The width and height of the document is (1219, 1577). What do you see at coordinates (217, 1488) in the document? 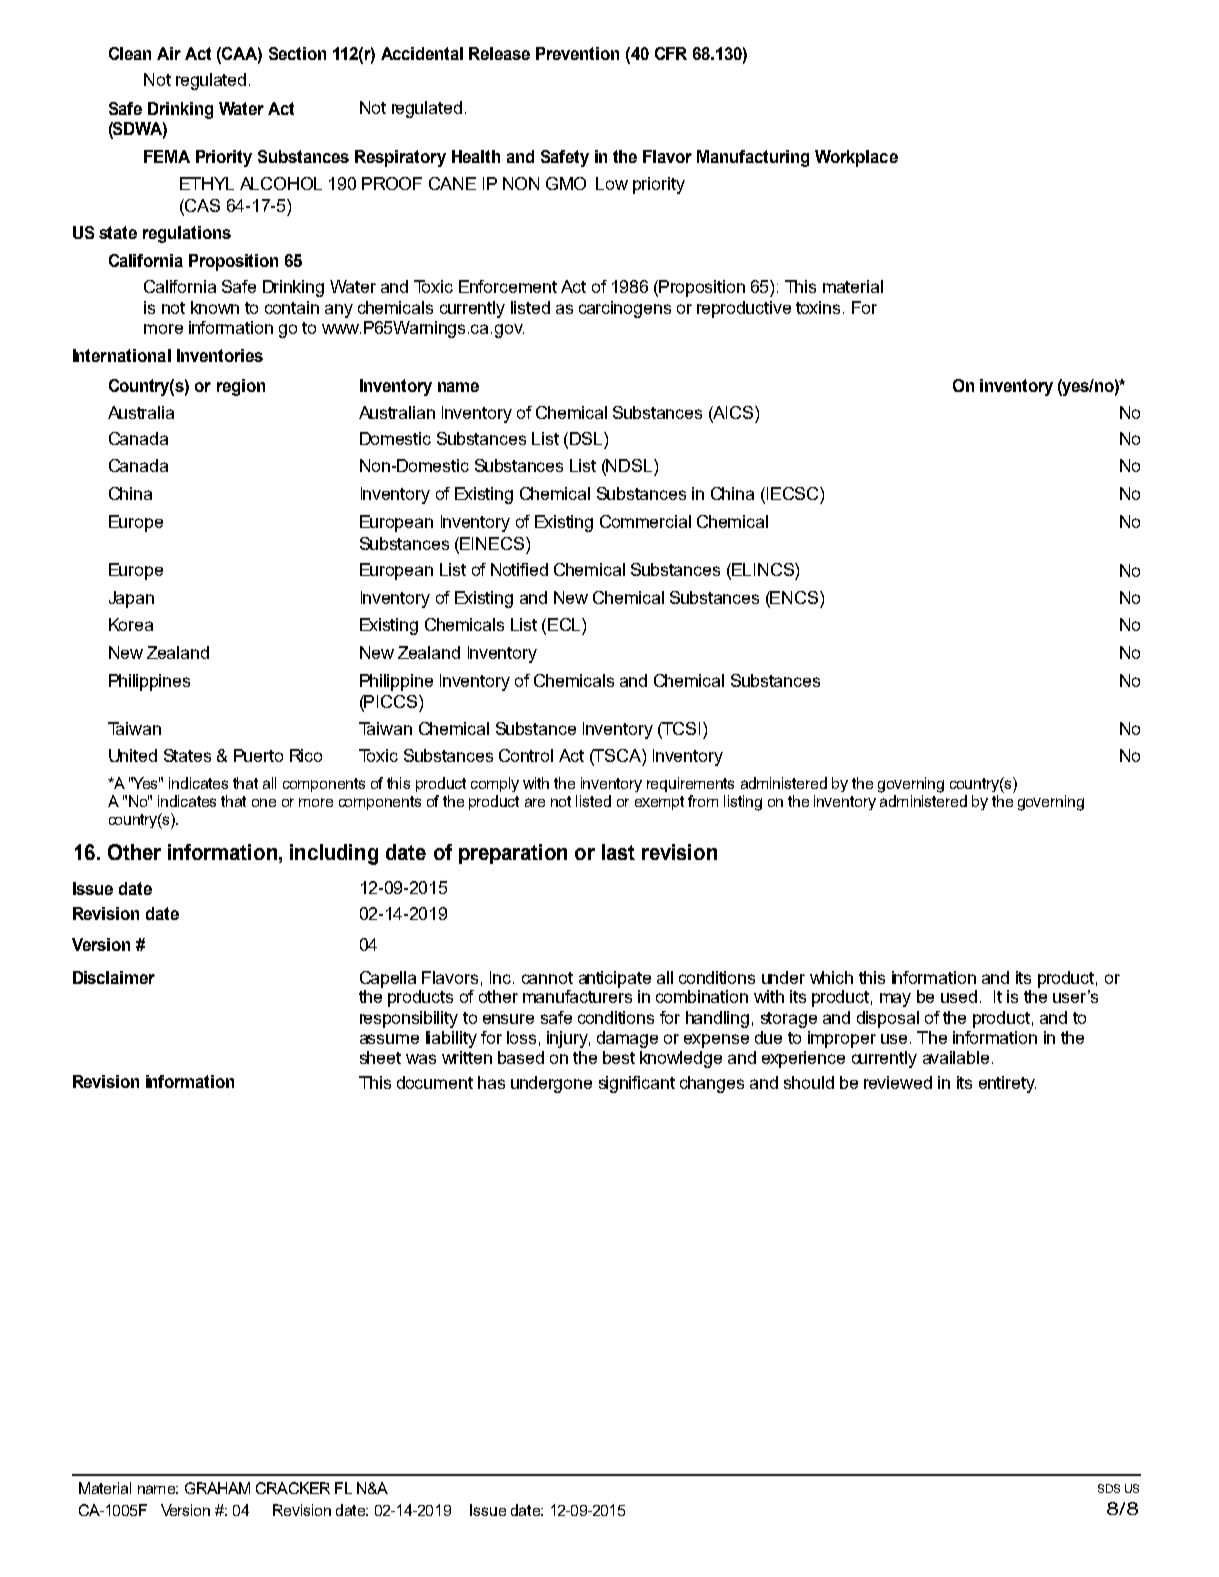
I see `GRAHAM` at bounding box center [217, 1488].
